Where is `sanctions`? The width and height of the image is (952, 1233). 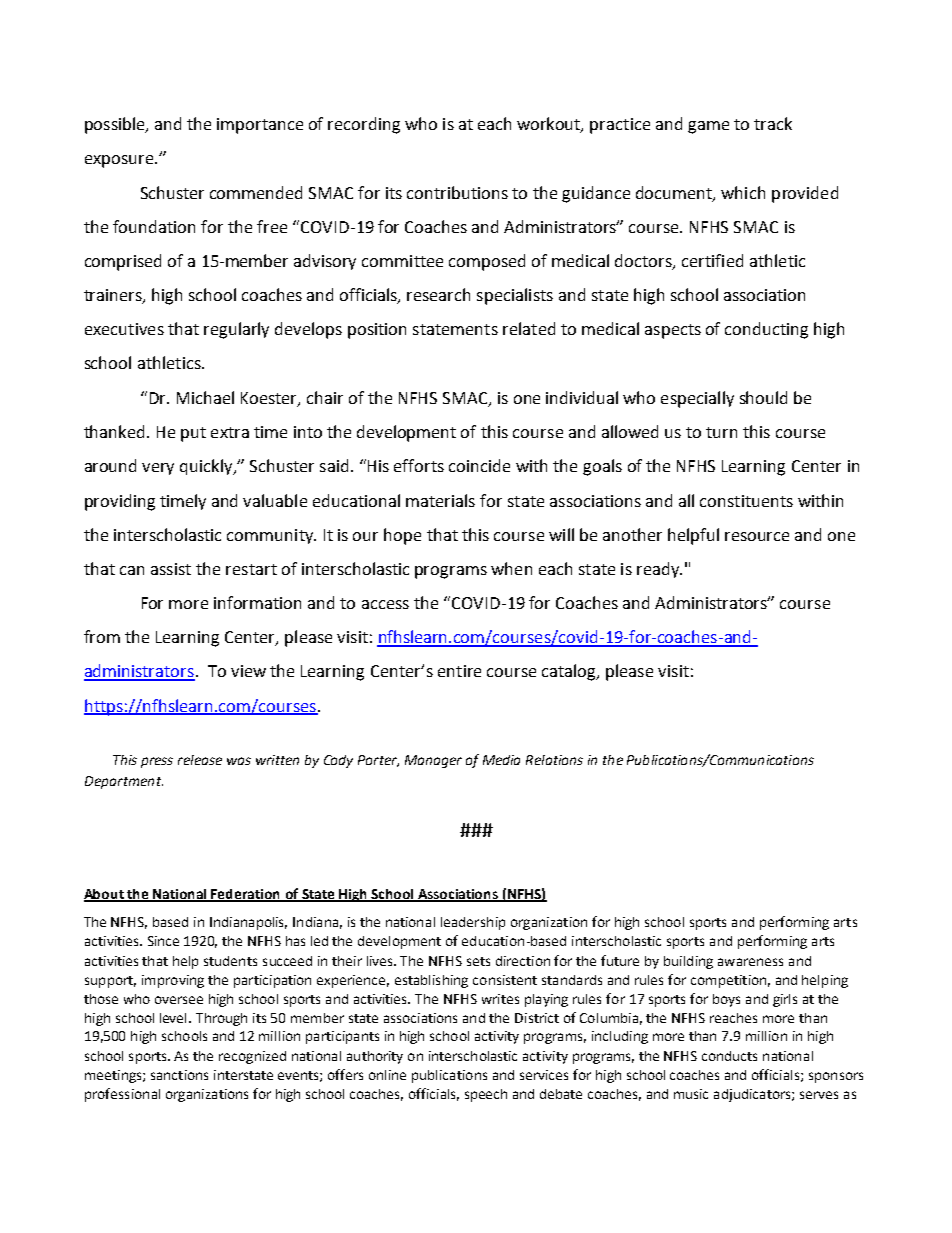 sanctions is located at coordinates (179, 1075).
